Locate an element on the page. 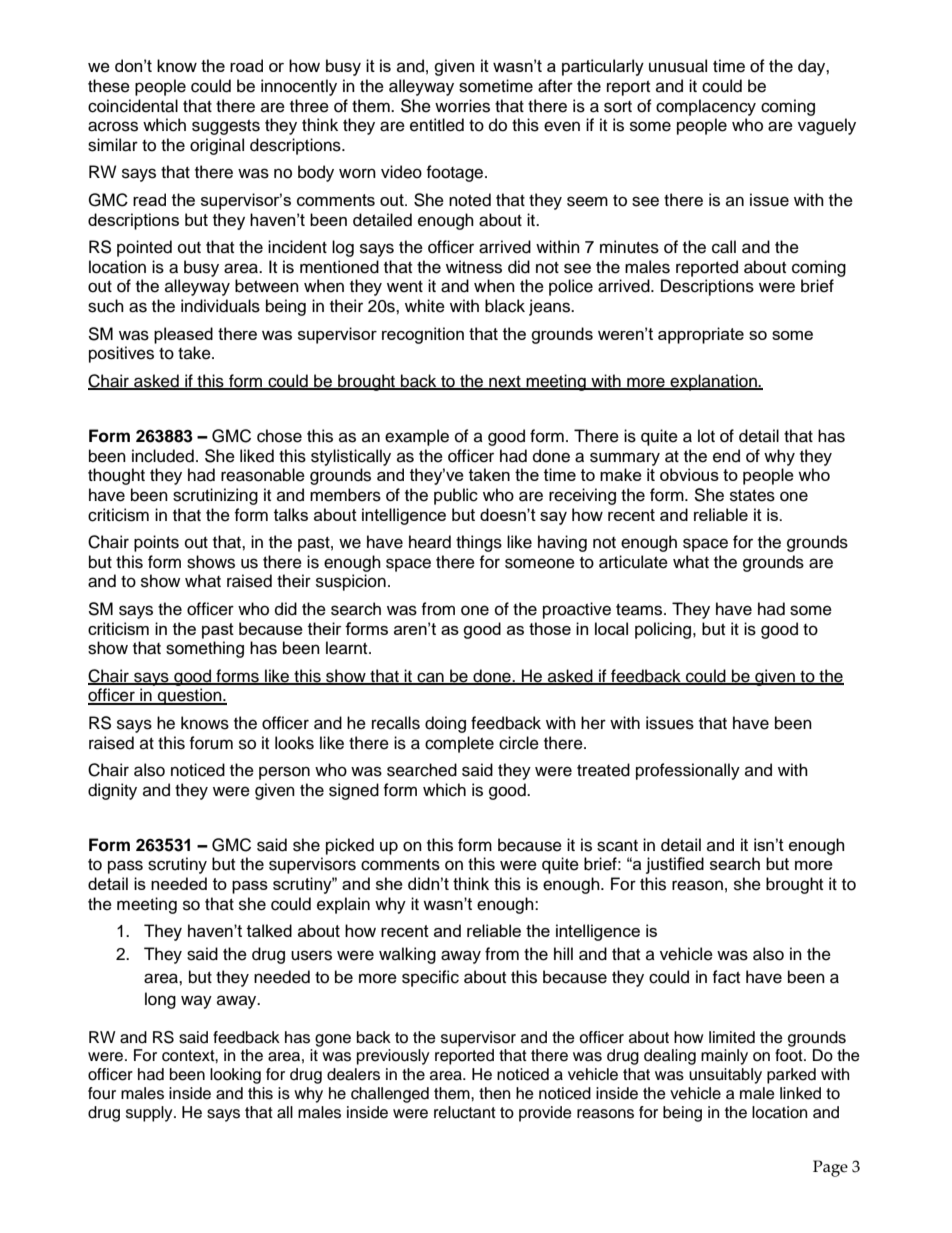 The image size is (952, 1233). appropriate is located at coordinates (701, 335).
